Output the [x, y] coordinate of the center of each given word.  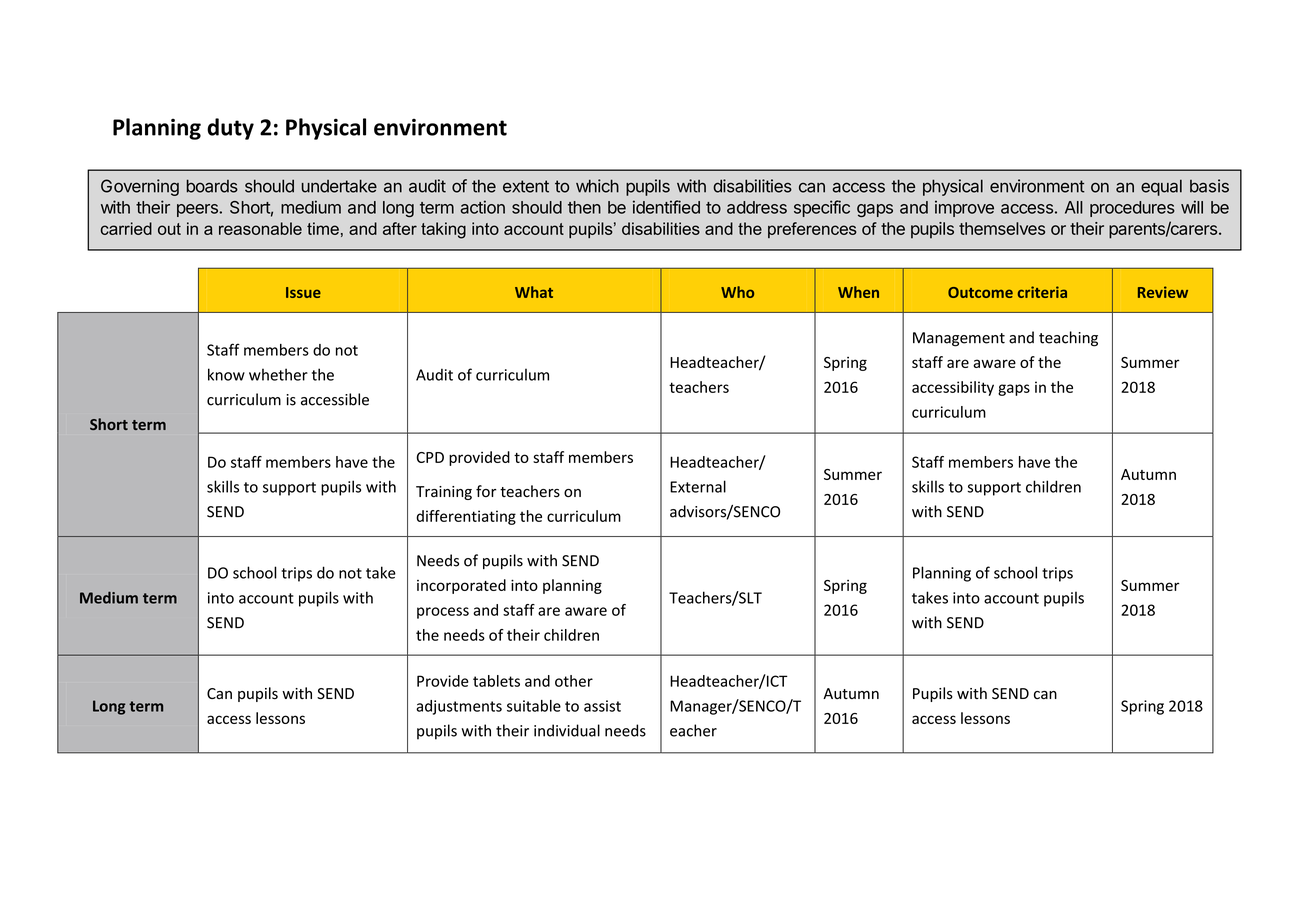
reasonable [260, 228]
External [698, 486]
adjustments [459, 707]
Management [959, 339]
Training [444, 493]
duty [230, 129]
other [574, 681]
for [486, 491]
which [597, 186]
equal [1161, 187]
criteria [1042, 292]
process [443, 613]
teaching [1068, 339]
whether [278, 374]
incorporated [461, 586]
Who [737, 292]
